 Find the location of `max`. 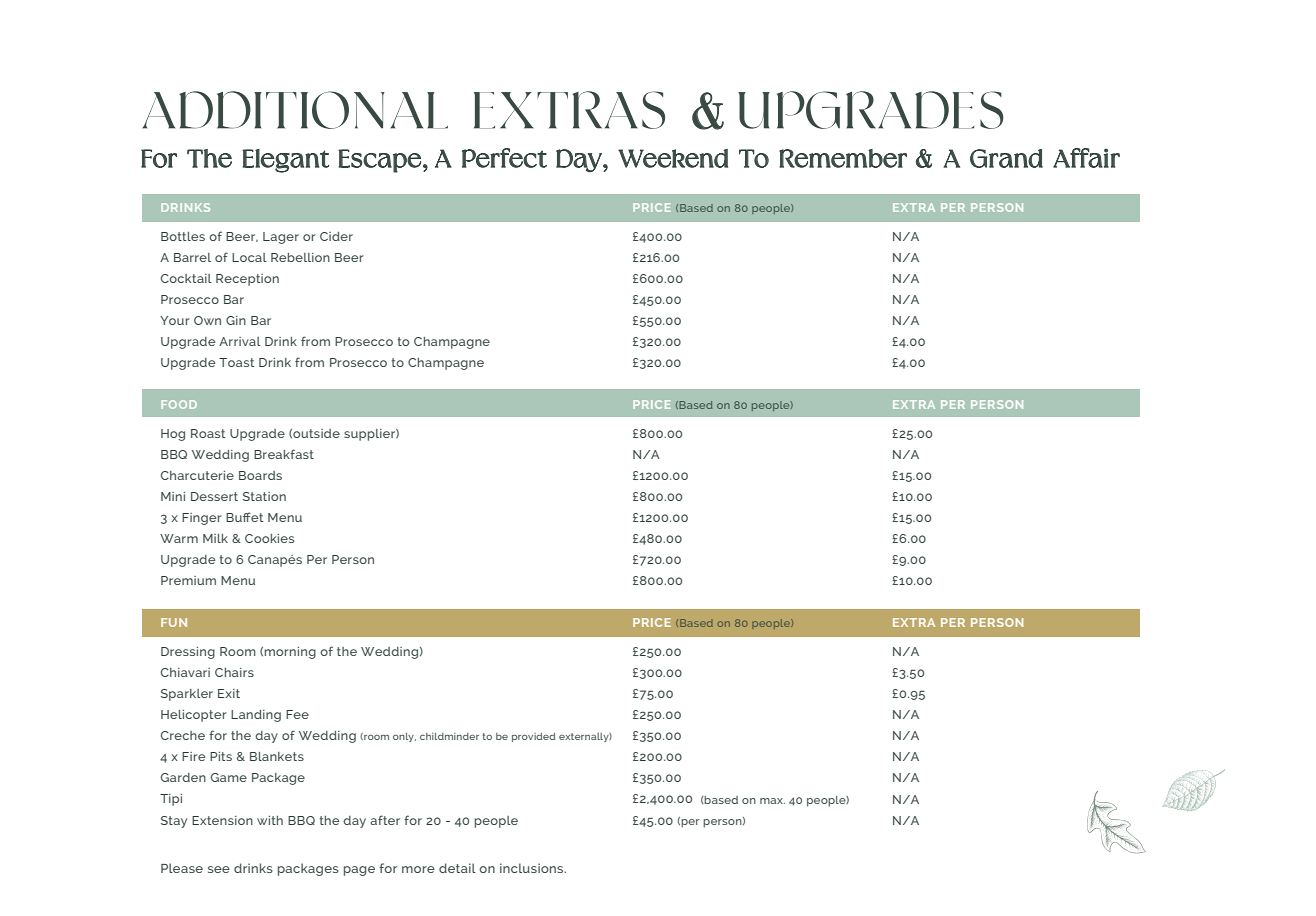

max is located at coordinates (772, 801).
